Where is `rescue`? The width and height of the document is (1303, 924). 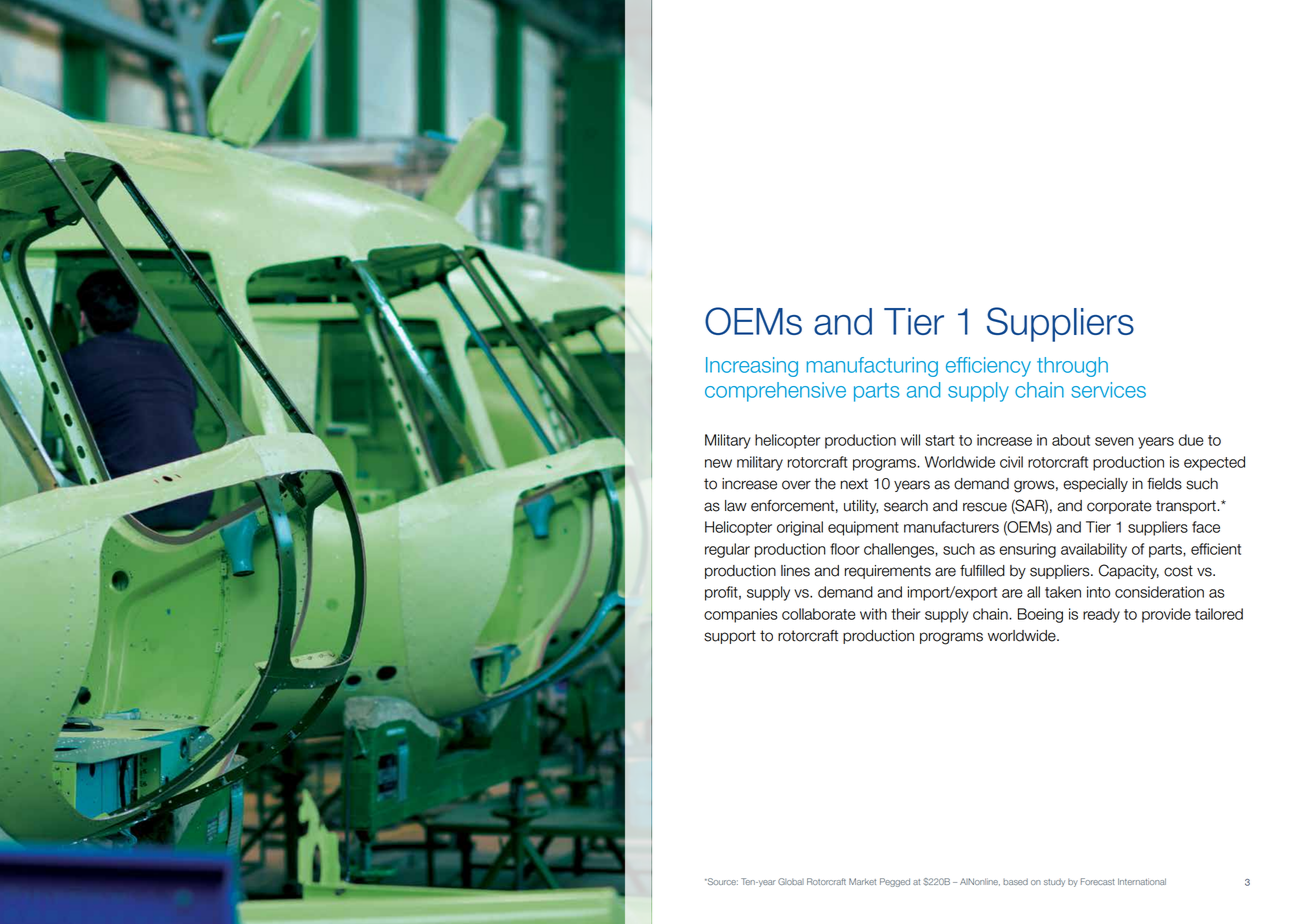 rescue is located at coordinates (985, 507).
